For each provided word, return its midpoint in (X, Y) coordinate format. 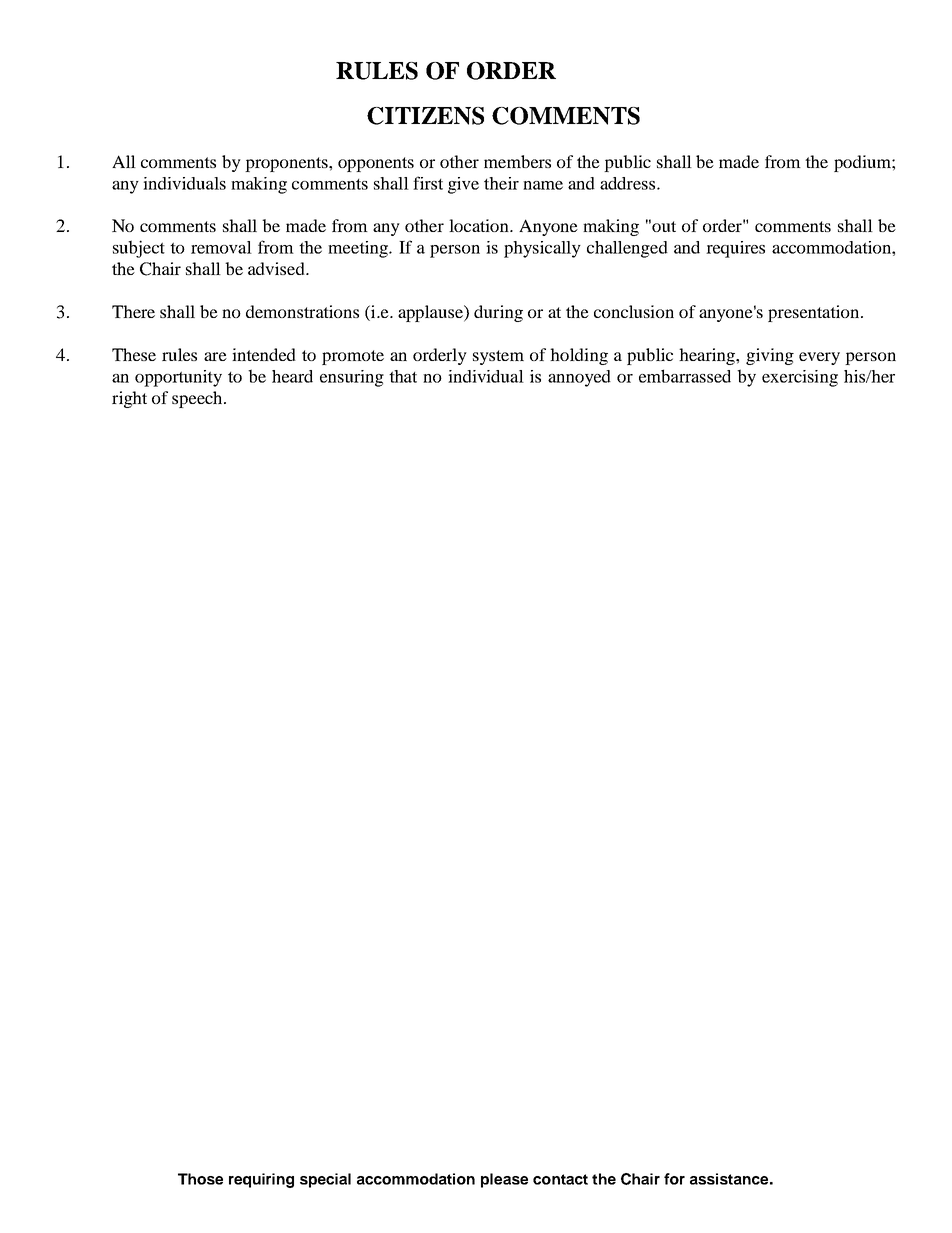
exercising (800, 378)
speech (198, 399)
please (504, 1180)
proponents (287, 164)
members (517, 161)
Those (200, 1179)
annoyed (579, 378)
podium (863, 163)
